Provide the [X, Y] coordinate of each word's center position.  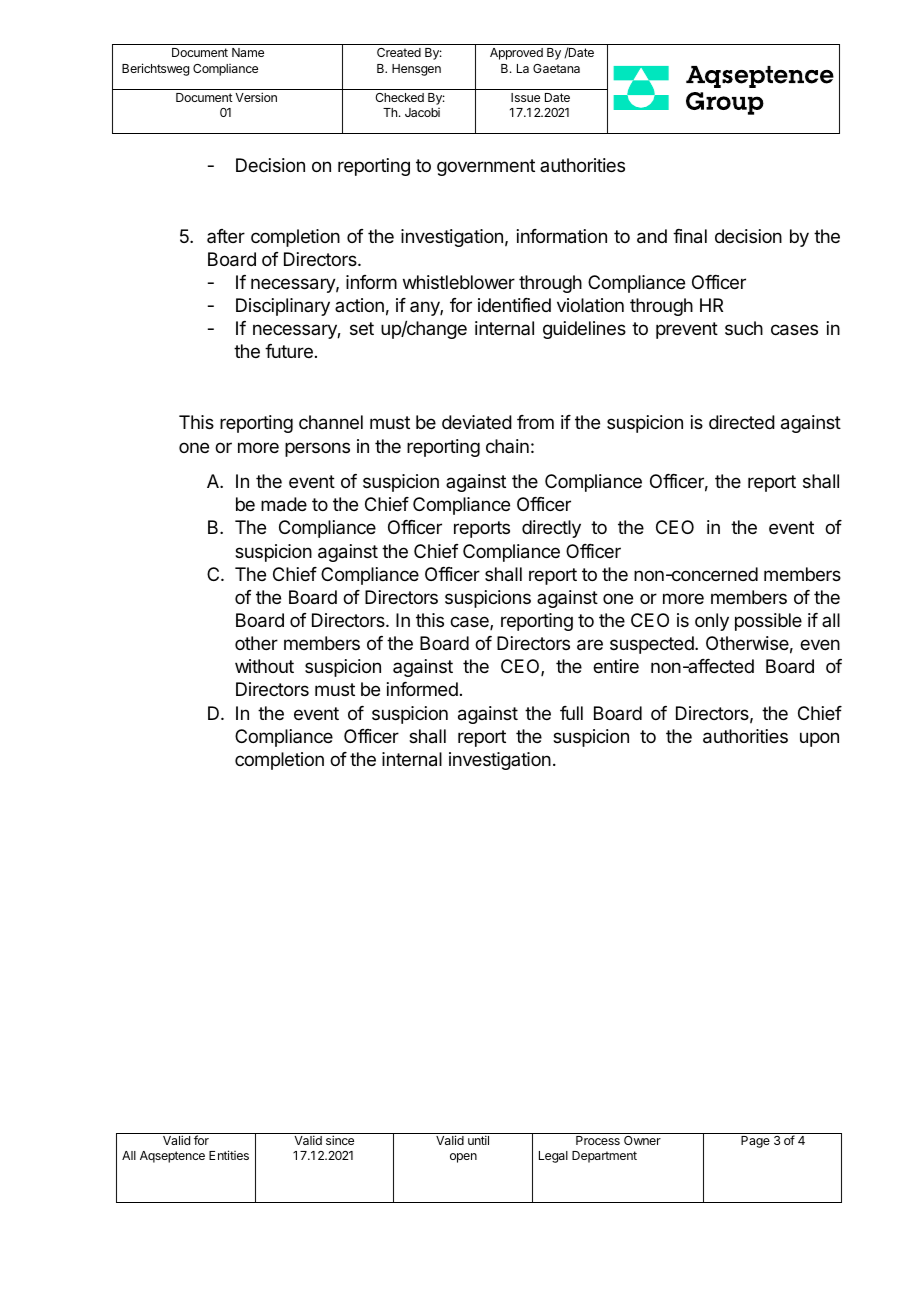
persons [317, 449]
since [340, 1140]
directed [742, 422]
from [535, 422]
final [690, 236]
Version [256, 97]
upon [819, 739]
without [264, 666]
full [571, 713]
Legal [553, 1157]
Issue [525, 97]
